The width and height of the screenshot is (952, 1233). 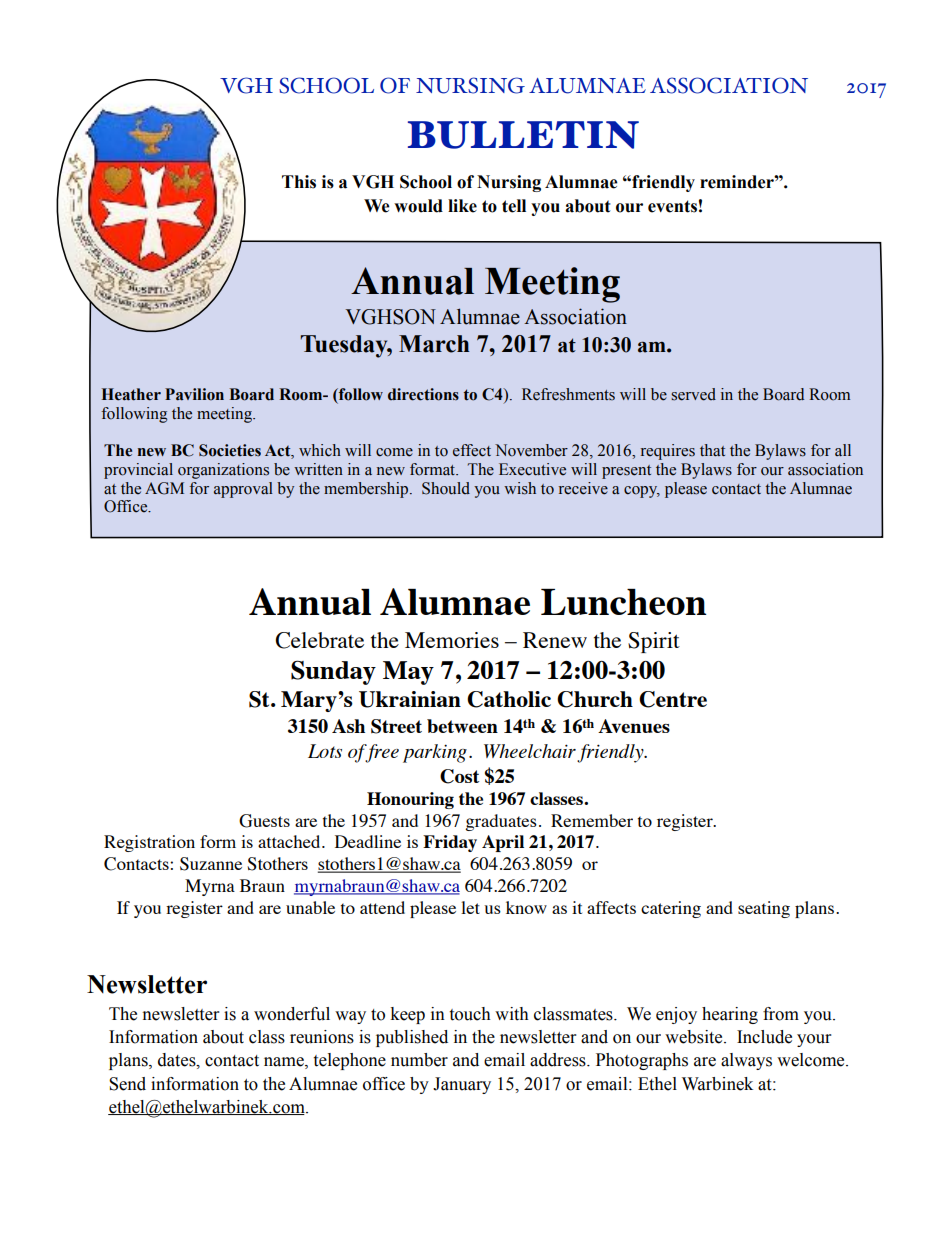 What do you see at coordinates (452, 640) in the screenshot?
I see `Memories` at bounding box center [452, 640].
